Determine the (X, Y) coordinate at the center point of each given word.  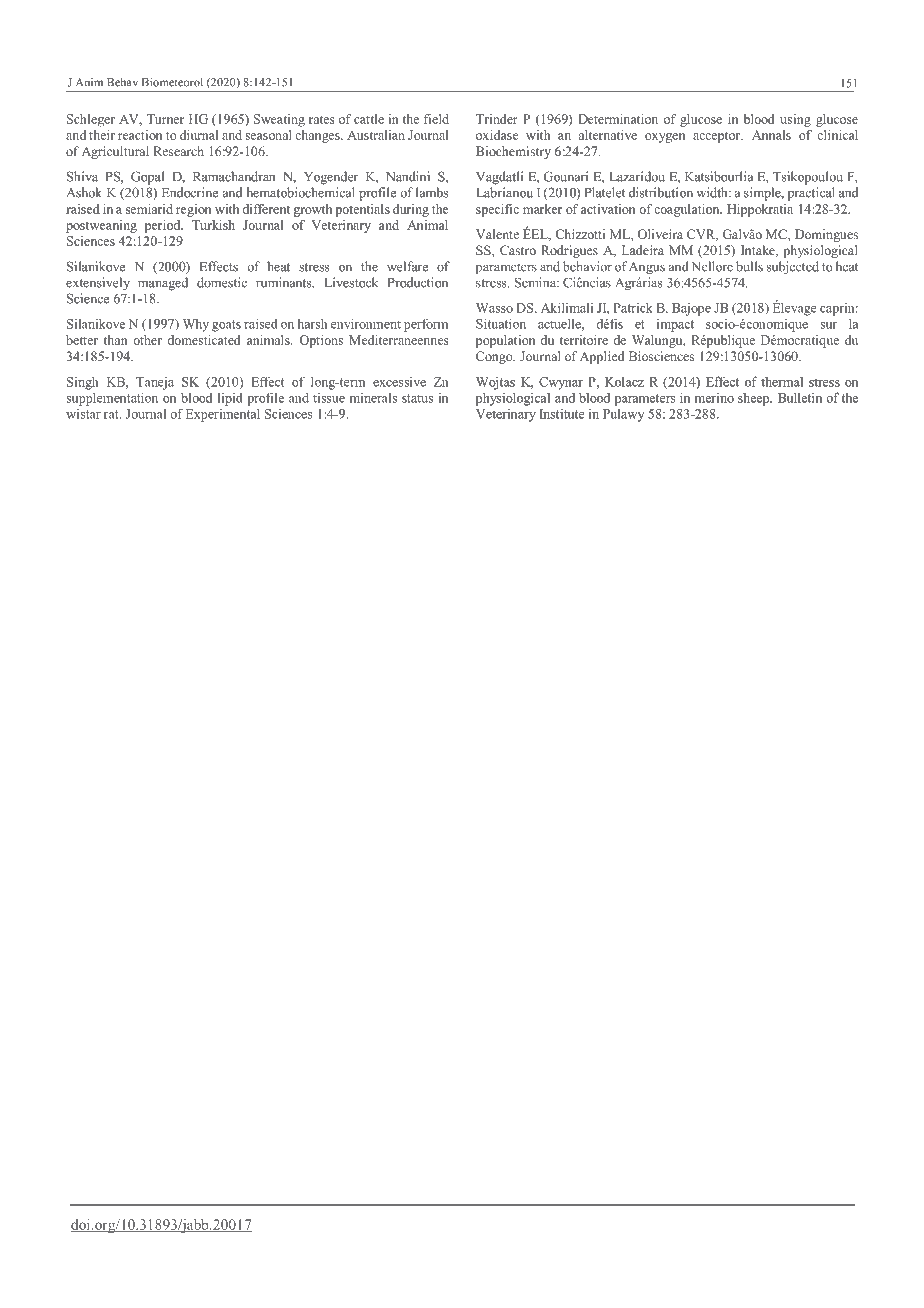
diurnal (199, 135)
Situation (501, 323)
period (164, 226)
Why (196, 325)
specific (497, 210)
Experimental (223, 415)
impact (675, 325)
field (436, 119)
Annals (771, 135)
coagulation (688, 210)
